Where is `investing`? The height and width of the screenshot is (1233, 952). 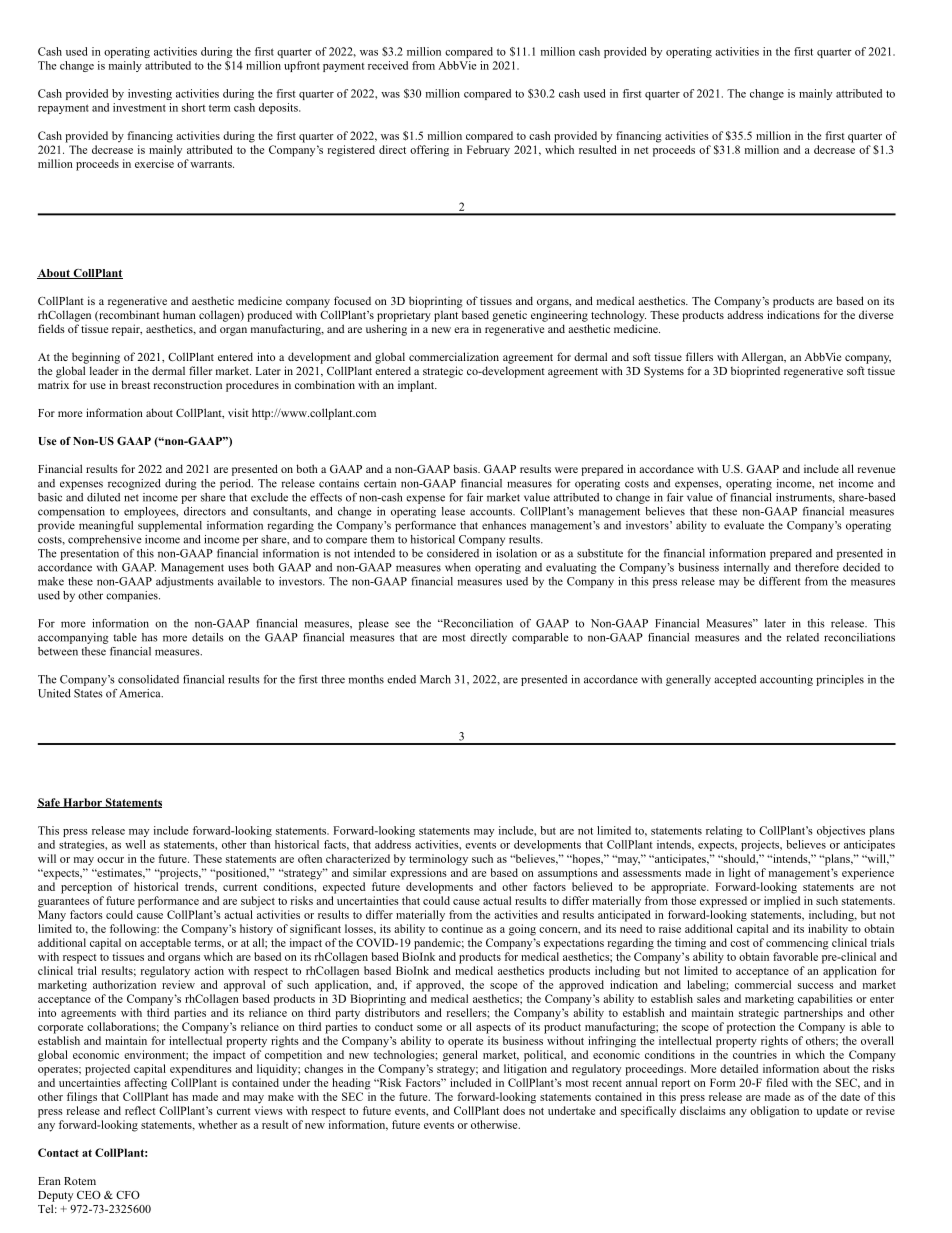
investing is located at coordinates (150, 94).
